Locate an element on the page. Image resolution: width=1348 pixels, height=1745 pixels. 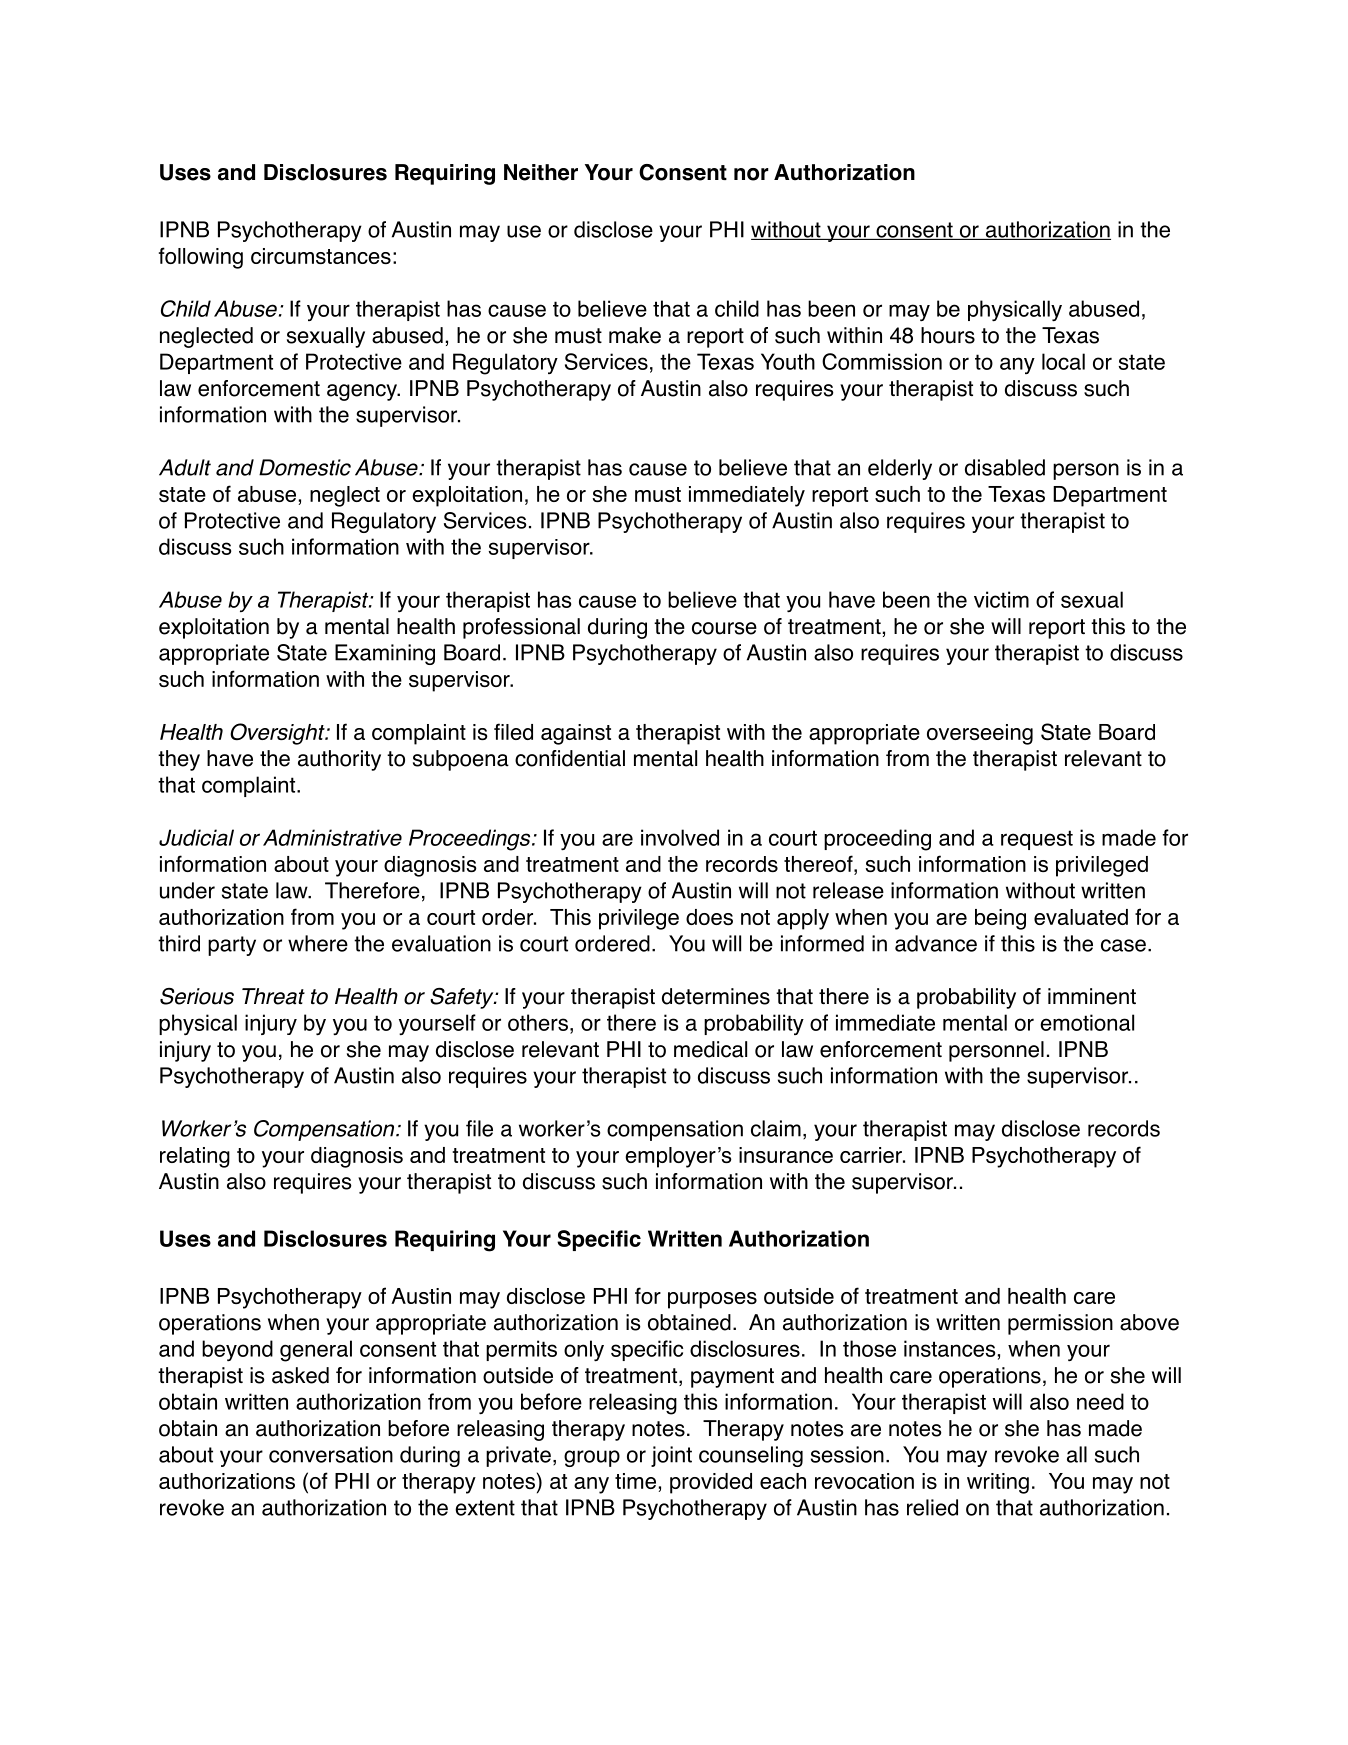
conversation is located at coordinates (331, 1454).
